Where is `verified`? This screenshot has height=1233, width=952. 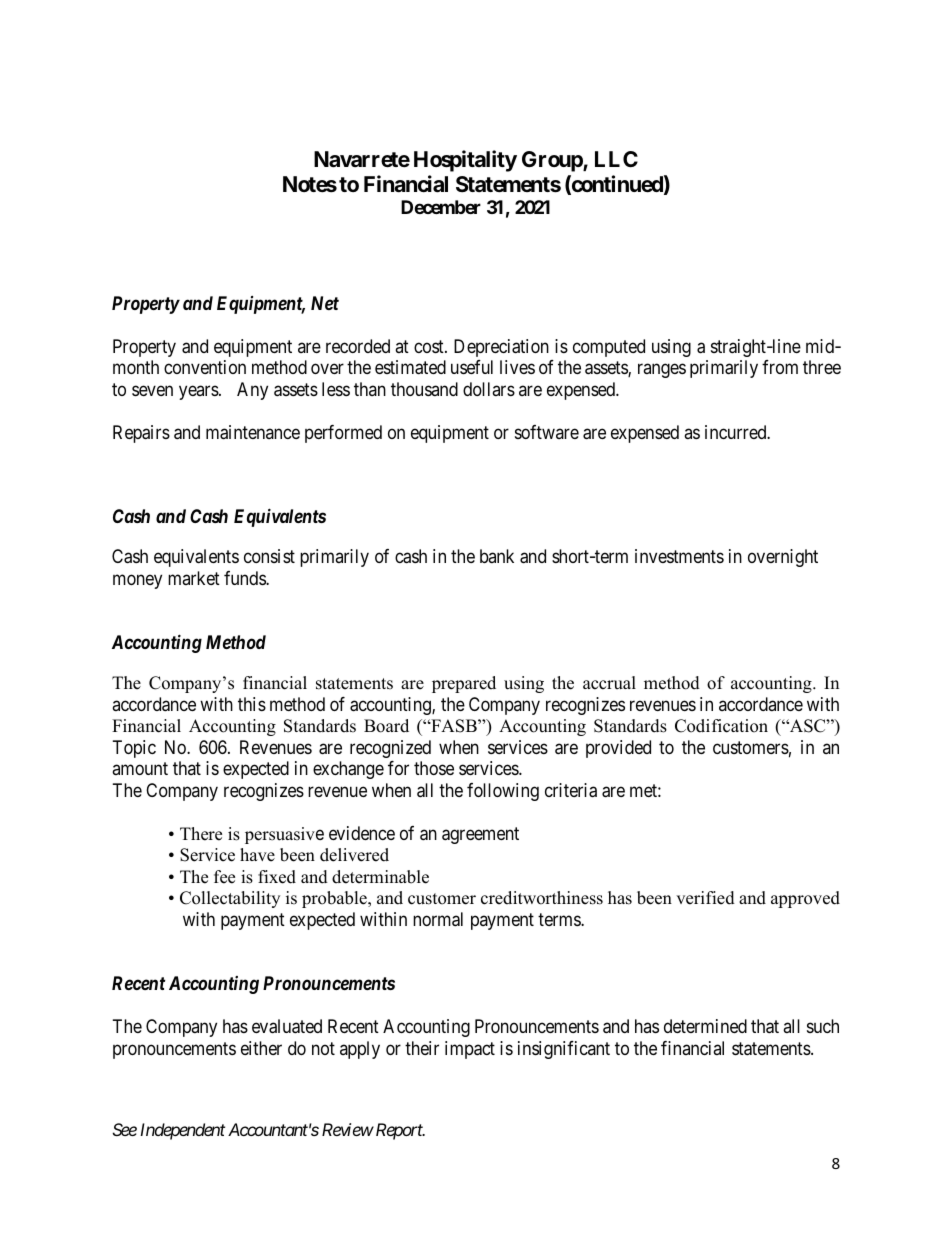 verified is located at coordinates (705, 898).
